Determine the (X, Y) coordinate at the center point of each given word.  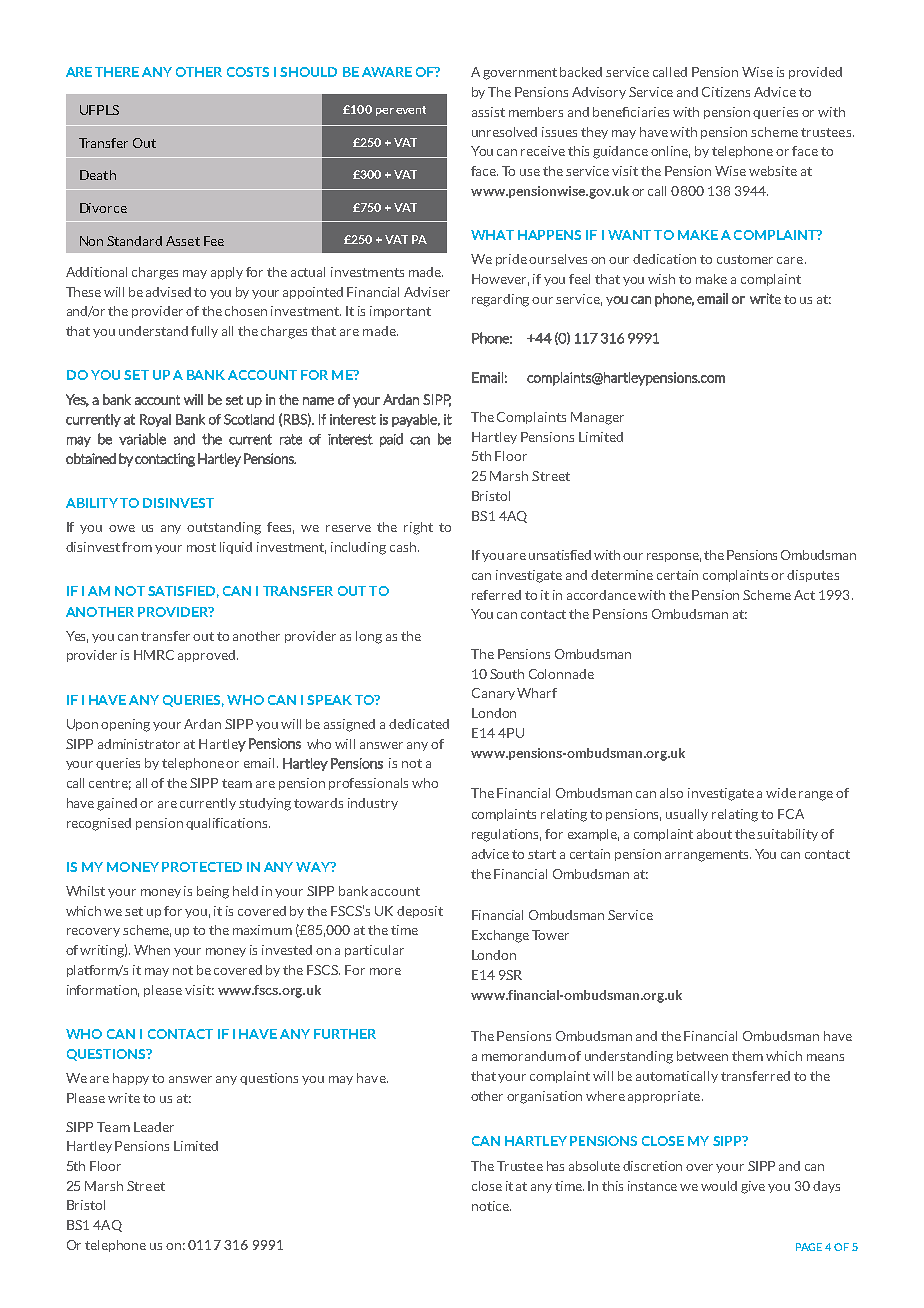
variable (142, 439)
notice (491, 1206)
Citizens (726, 92)
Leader (154, 1127)
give (753, 1187)
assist (488, 112)
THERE (117, 72)
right (418, 528)
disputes (813, 576)
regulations (506, 835)
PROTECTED (202, 867)
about (714, 834)
